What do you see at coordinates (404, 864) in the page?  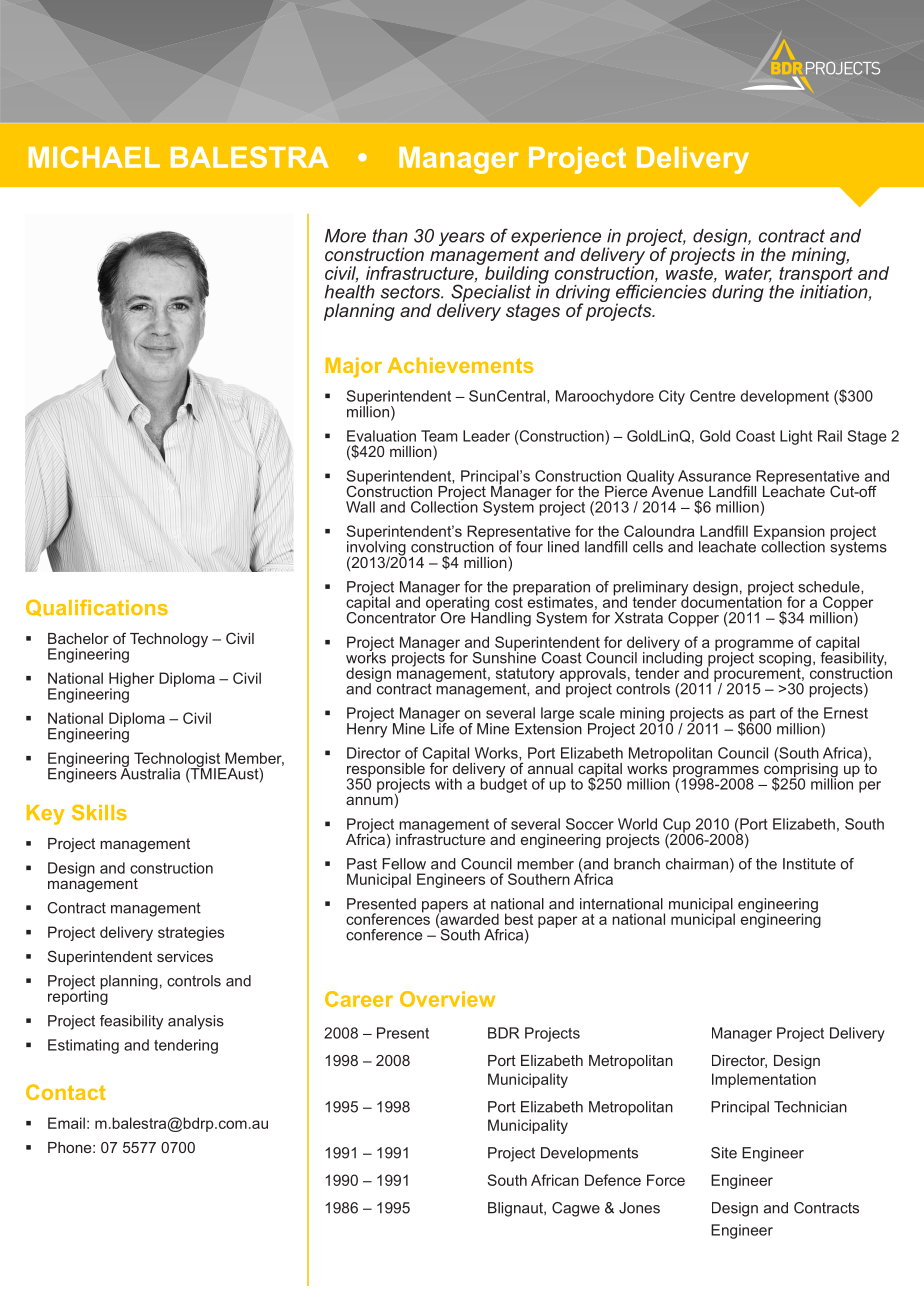 I see `Fellow` at bounding box center [404, 864].
